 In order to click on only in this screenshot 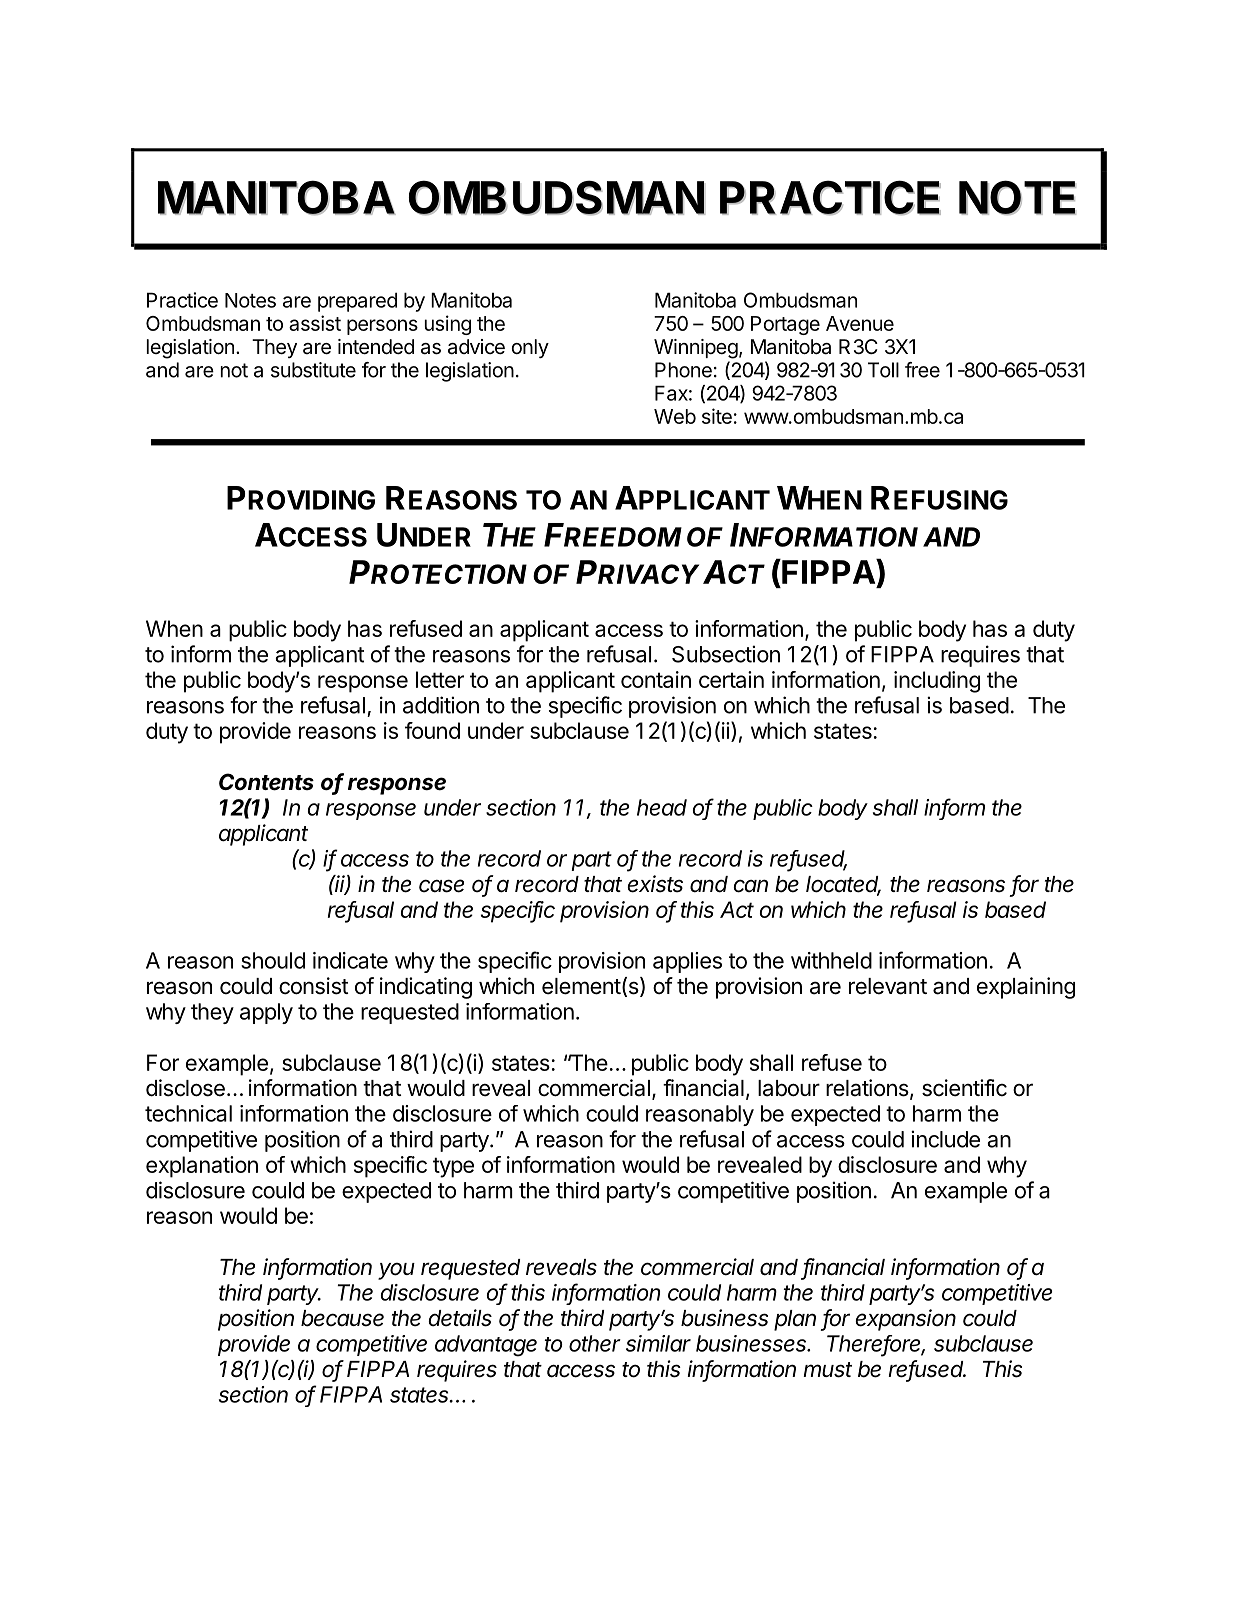, I will do `click(530, 348)`.
